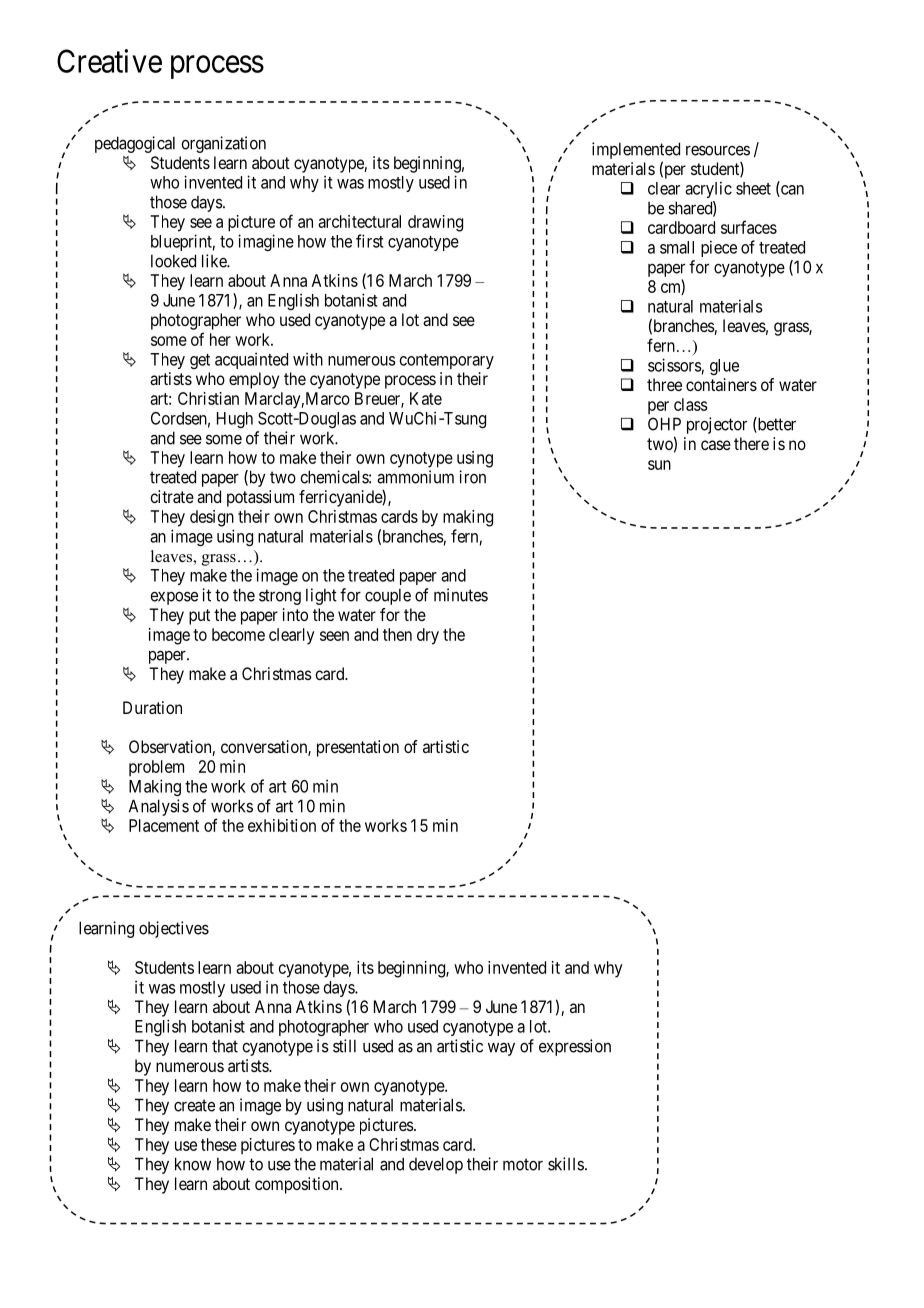 The image size is (924, 1308). What do you see at coordinates (159, 807) in the page?
I see `Analysis` at bounding box center [159, 807].
